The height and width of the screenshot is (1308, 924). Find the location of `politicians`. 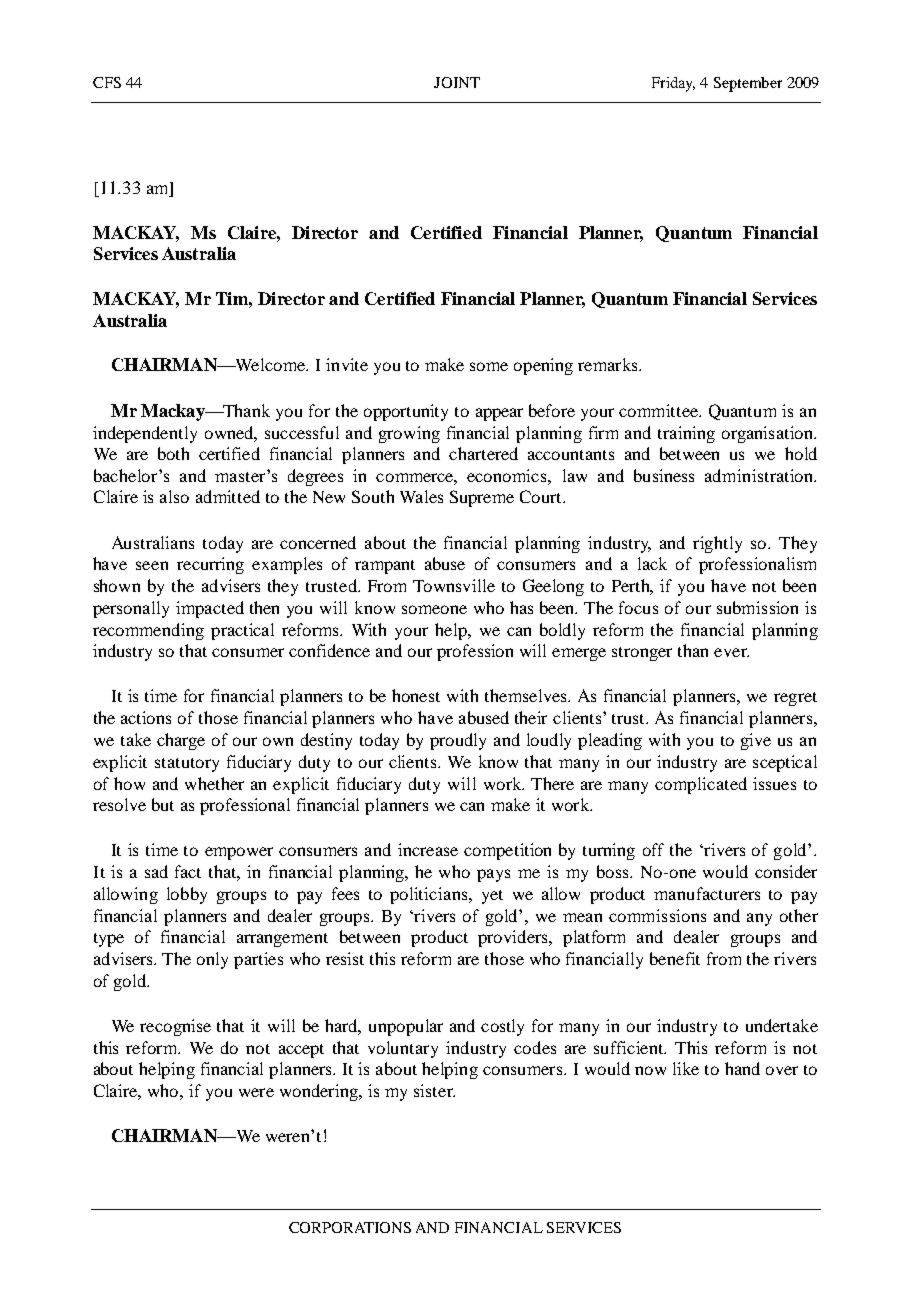

politicians is located at coordinates (430, 895).
